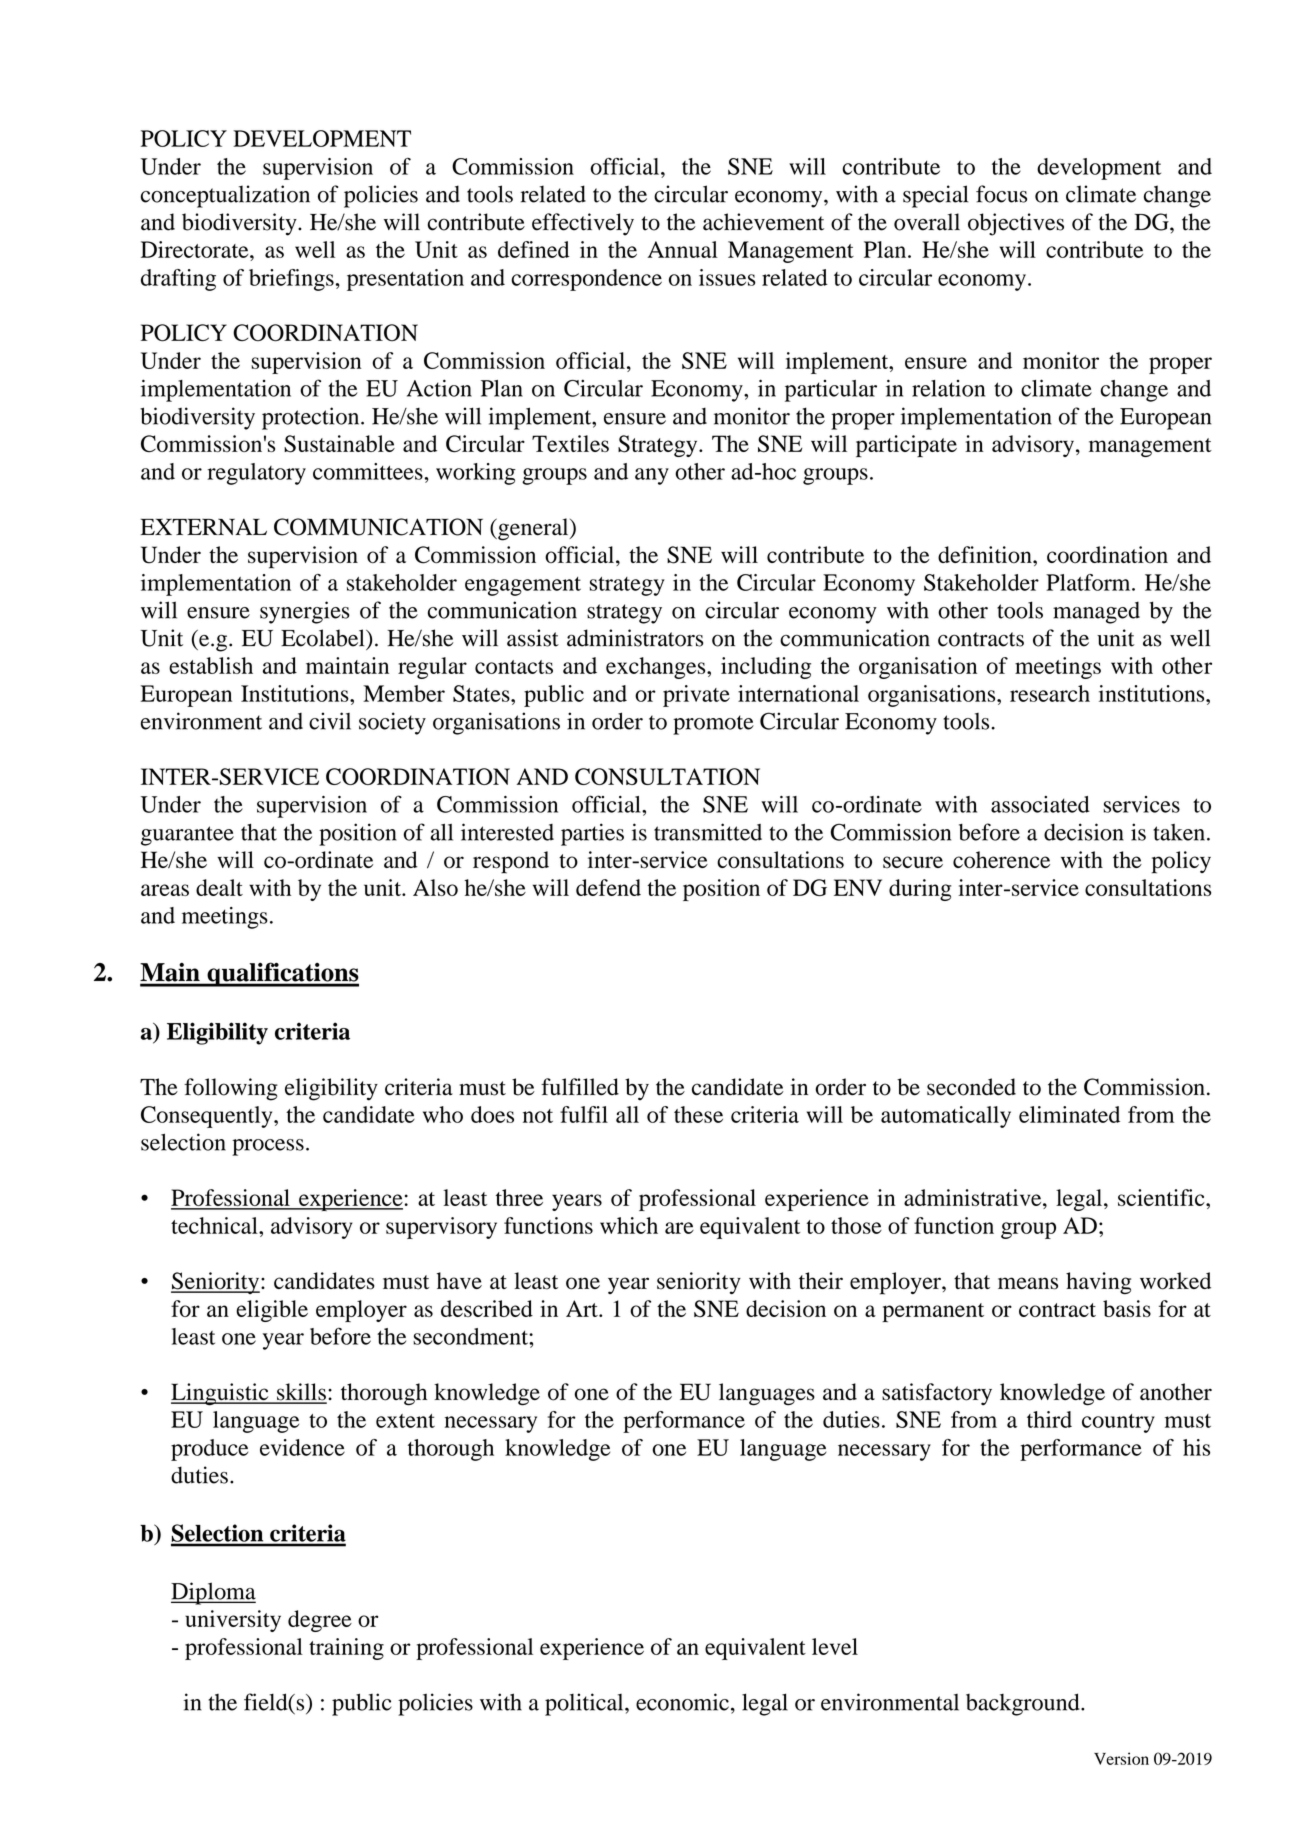 This document has height=1846, width=1305. What do you see at coordinates (1050, 693) in the document?
I see `research` at bounding box center [1050, 693].
